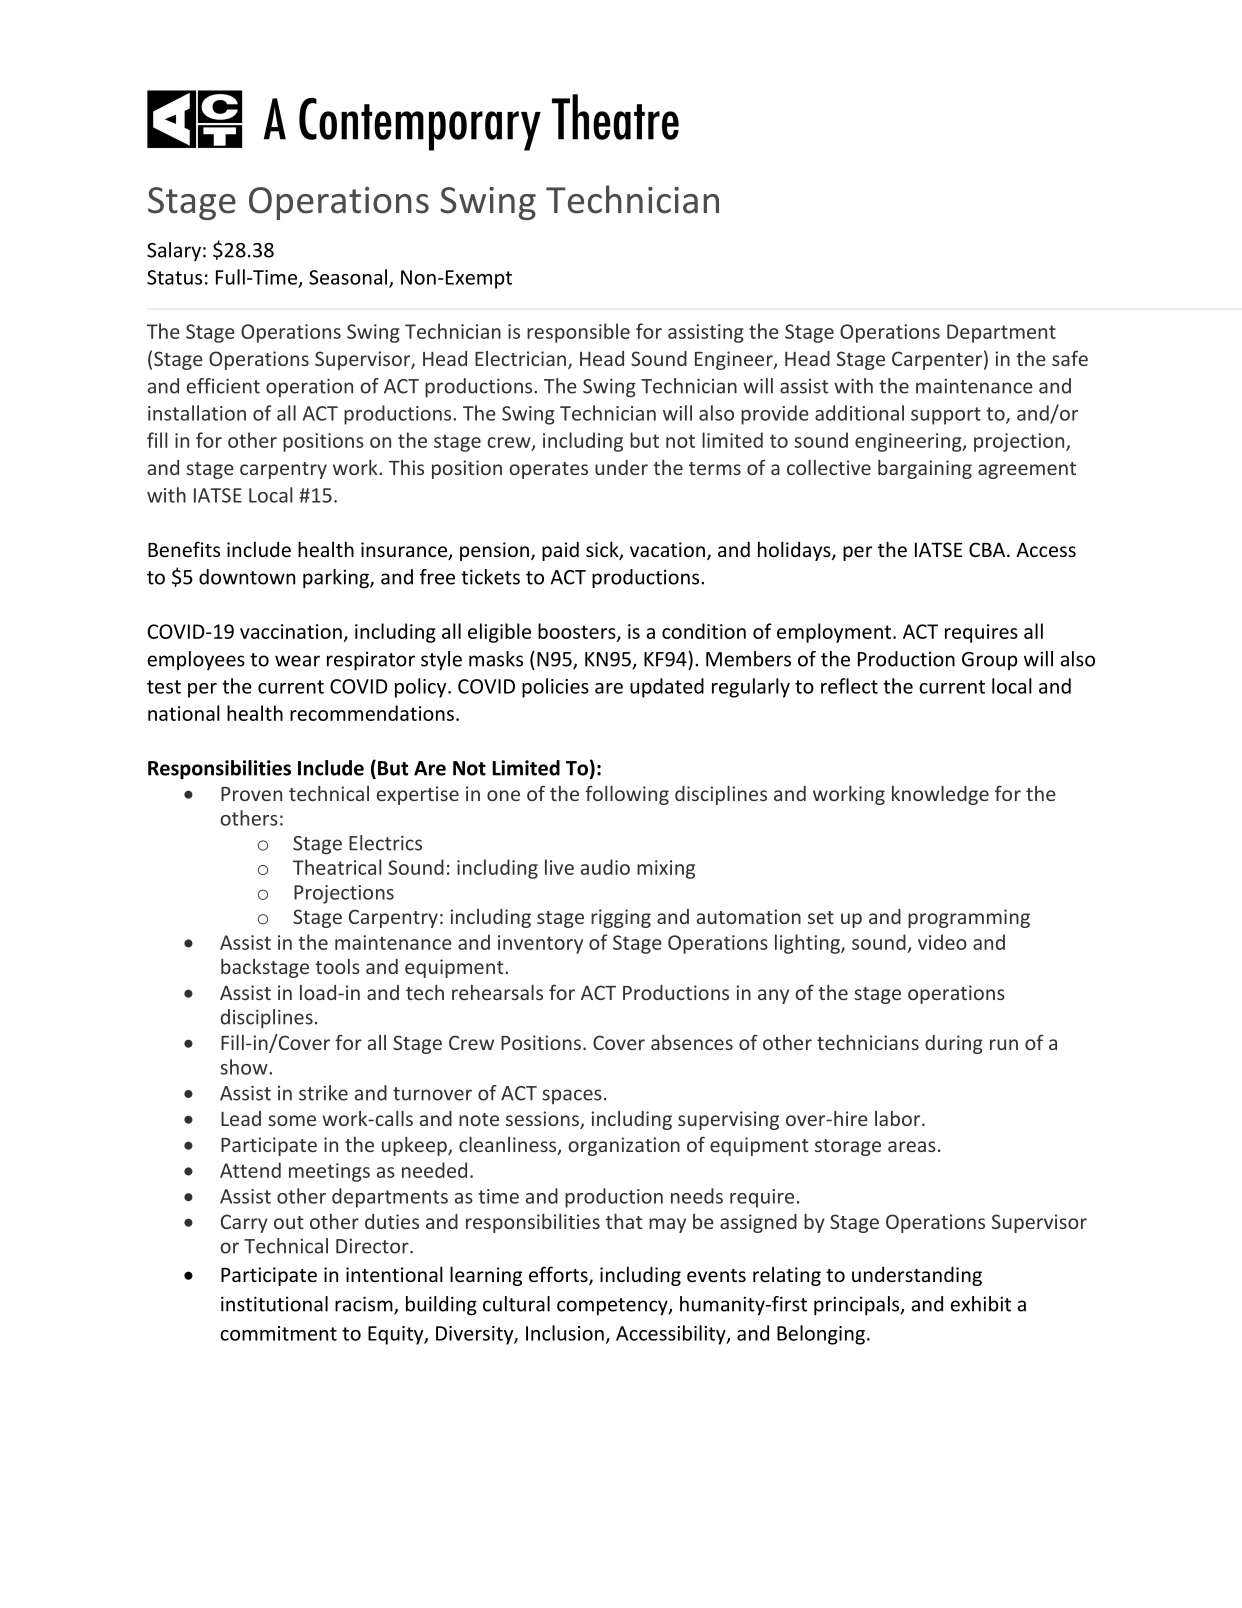 The image size is (1242, 1608). What do you see at coordinates (942, 942) in the screenshot?
I see `video` at bounding box center [942, 942].
